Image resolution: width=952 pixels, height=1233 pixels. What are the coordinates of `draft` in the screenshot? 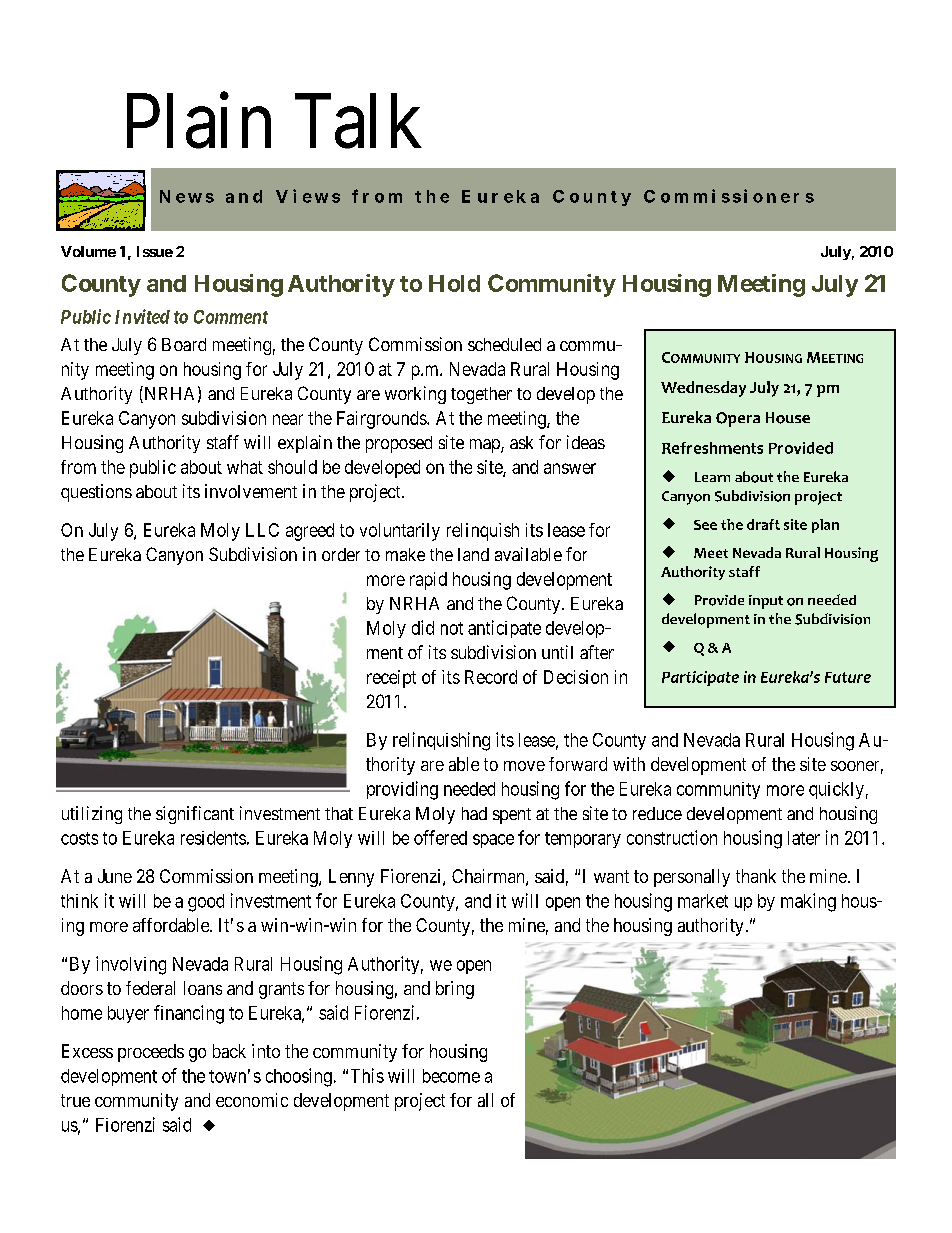 It's located at (763, 524).
